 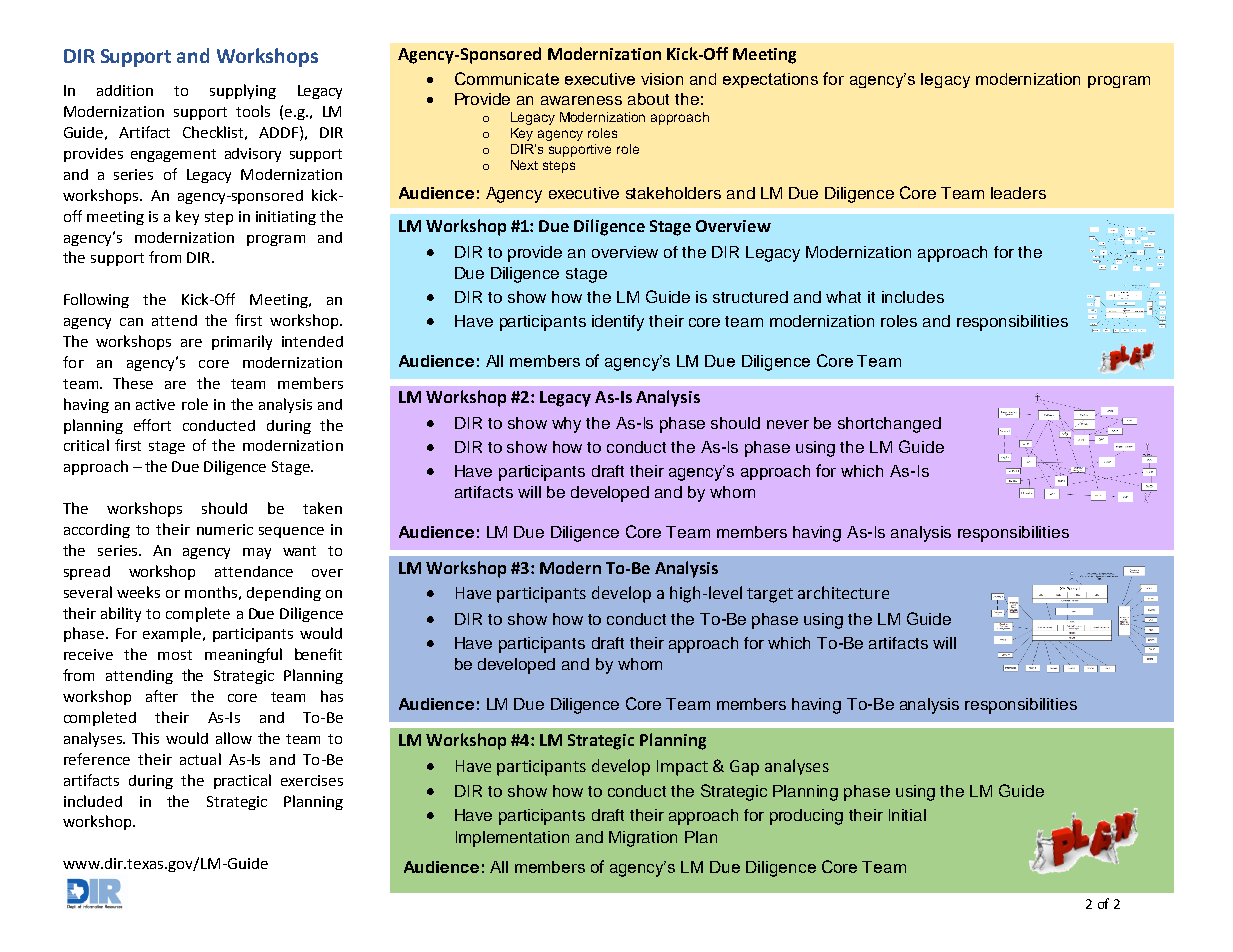 What do you see at coordinates (843, 592) in the screenshot?
I see `architecture` at bounding box center [843, 592].
